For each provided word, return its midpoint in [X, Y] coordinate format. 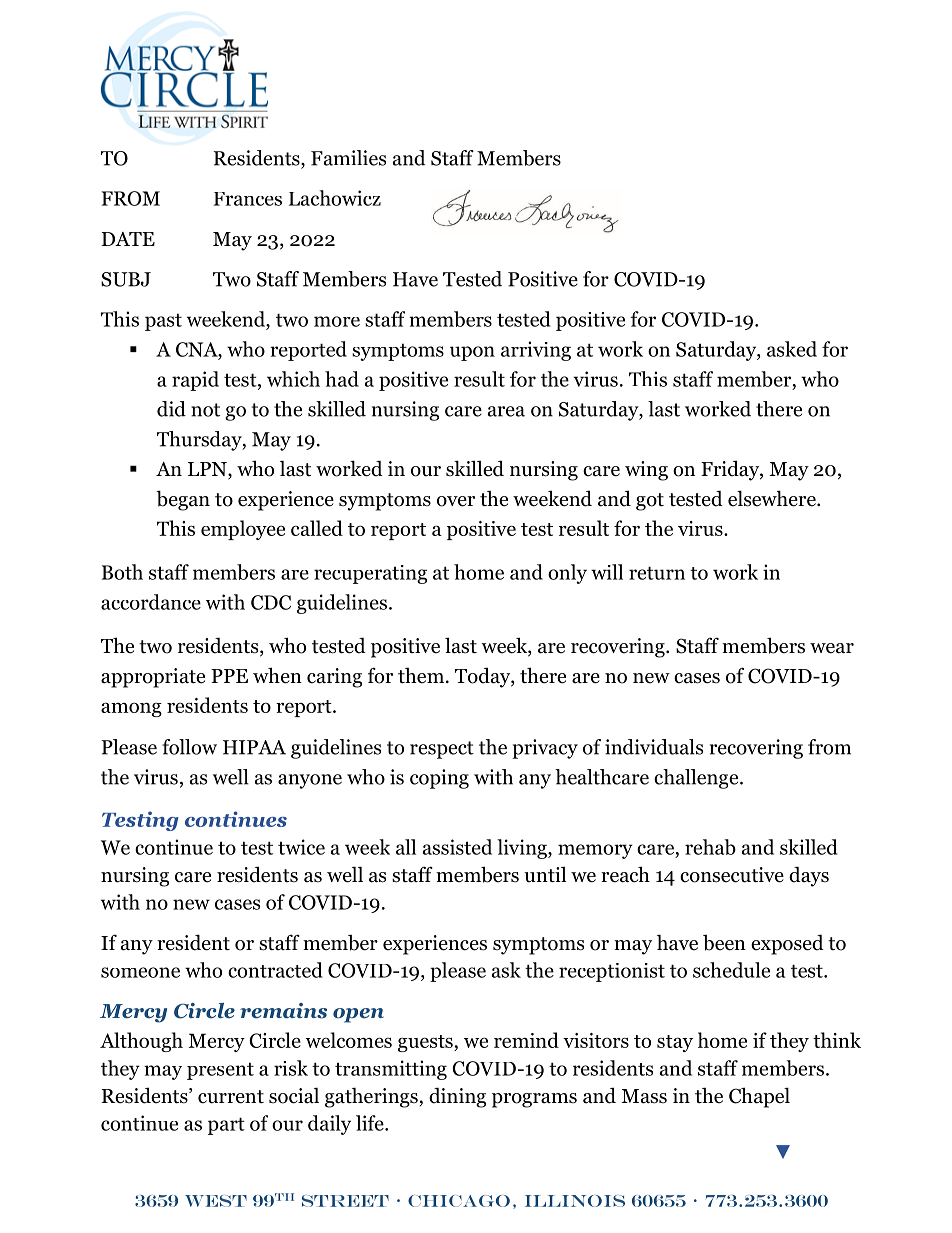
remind [526, 1040]
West [216, 1201]
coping [439, 779]
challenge [697, 779]
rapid [195, 381]
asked [792, 349]
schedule [731, 970]
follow [189, 747]
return [657, 573]
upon [472, 353]
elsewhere [773, 498]
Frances [247, 199]
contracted [275, 970]
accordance [151, 602]
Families [348, 158]
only [567, 574]
